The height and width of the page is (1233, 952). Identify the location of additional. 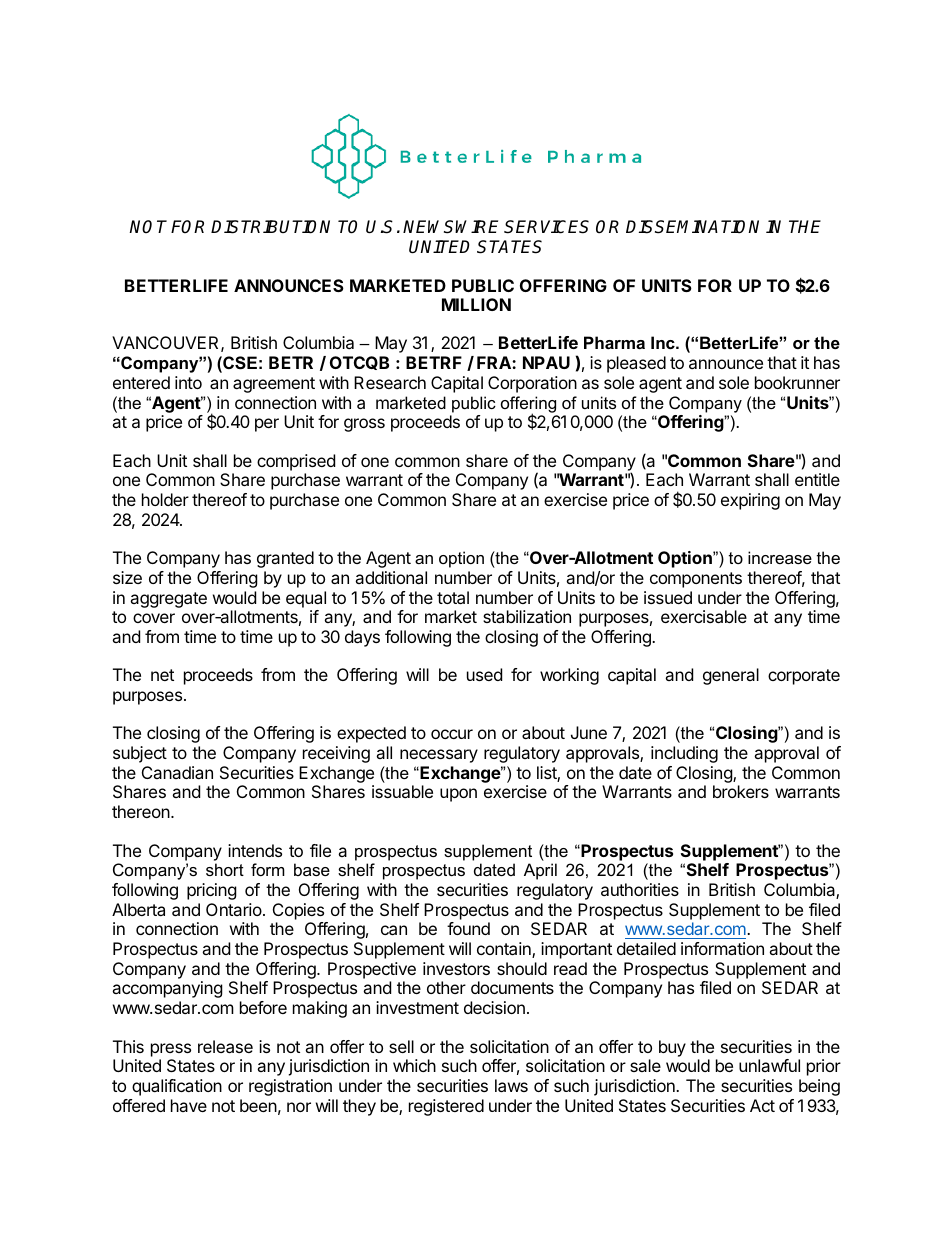
(391, 577).
